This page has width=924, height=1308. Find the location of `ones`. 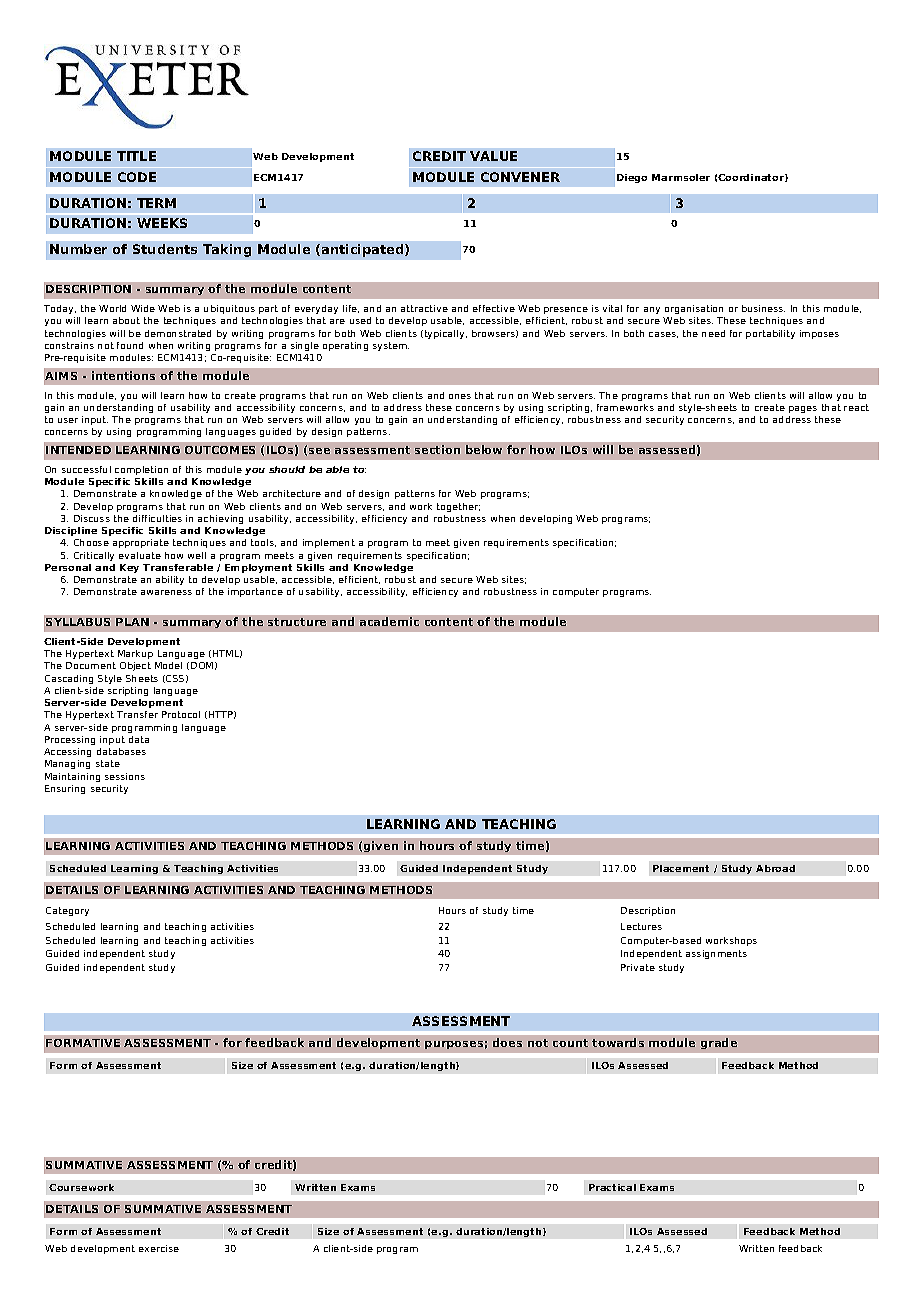

ones is located at coordinates (460, 396).
